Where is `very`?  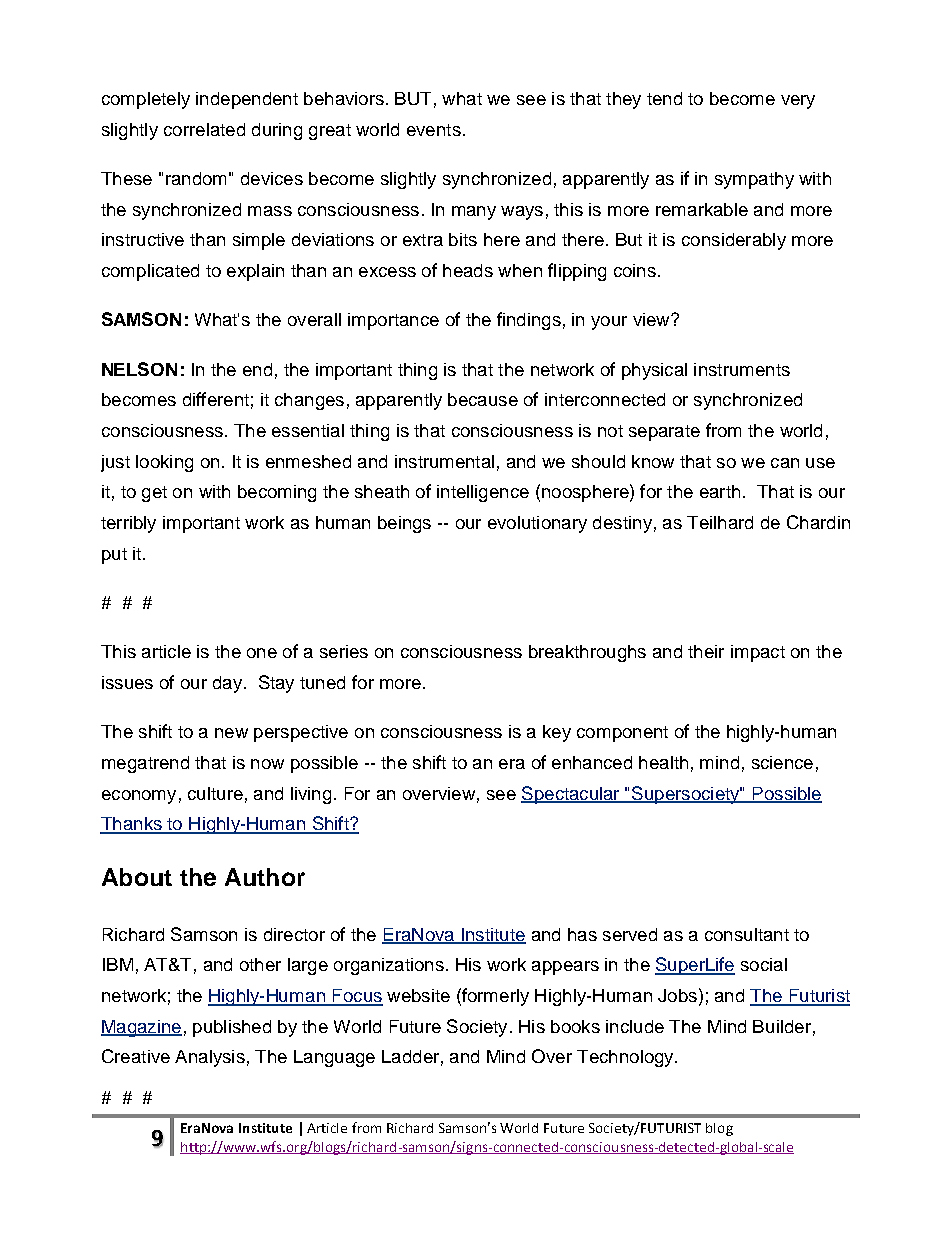 very is located at coordinates (798, 102).
